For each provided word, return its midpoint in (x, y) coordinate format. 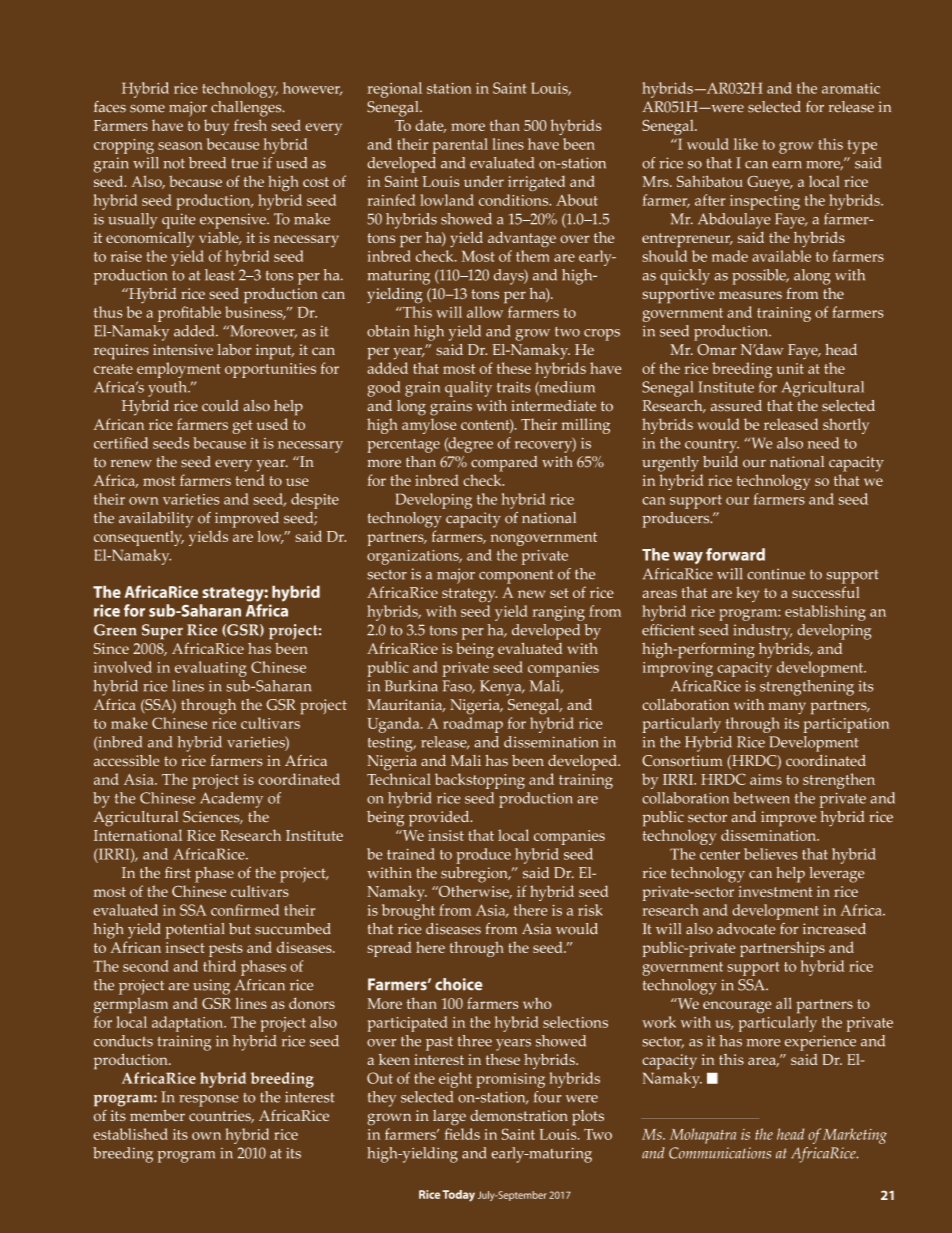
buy (216, 127)
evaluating (211, 669)
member (157, 1115)
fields (462, 1134)
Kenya (502, 688)
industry (762, 632)
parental (460, 146)
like (746, 144)
